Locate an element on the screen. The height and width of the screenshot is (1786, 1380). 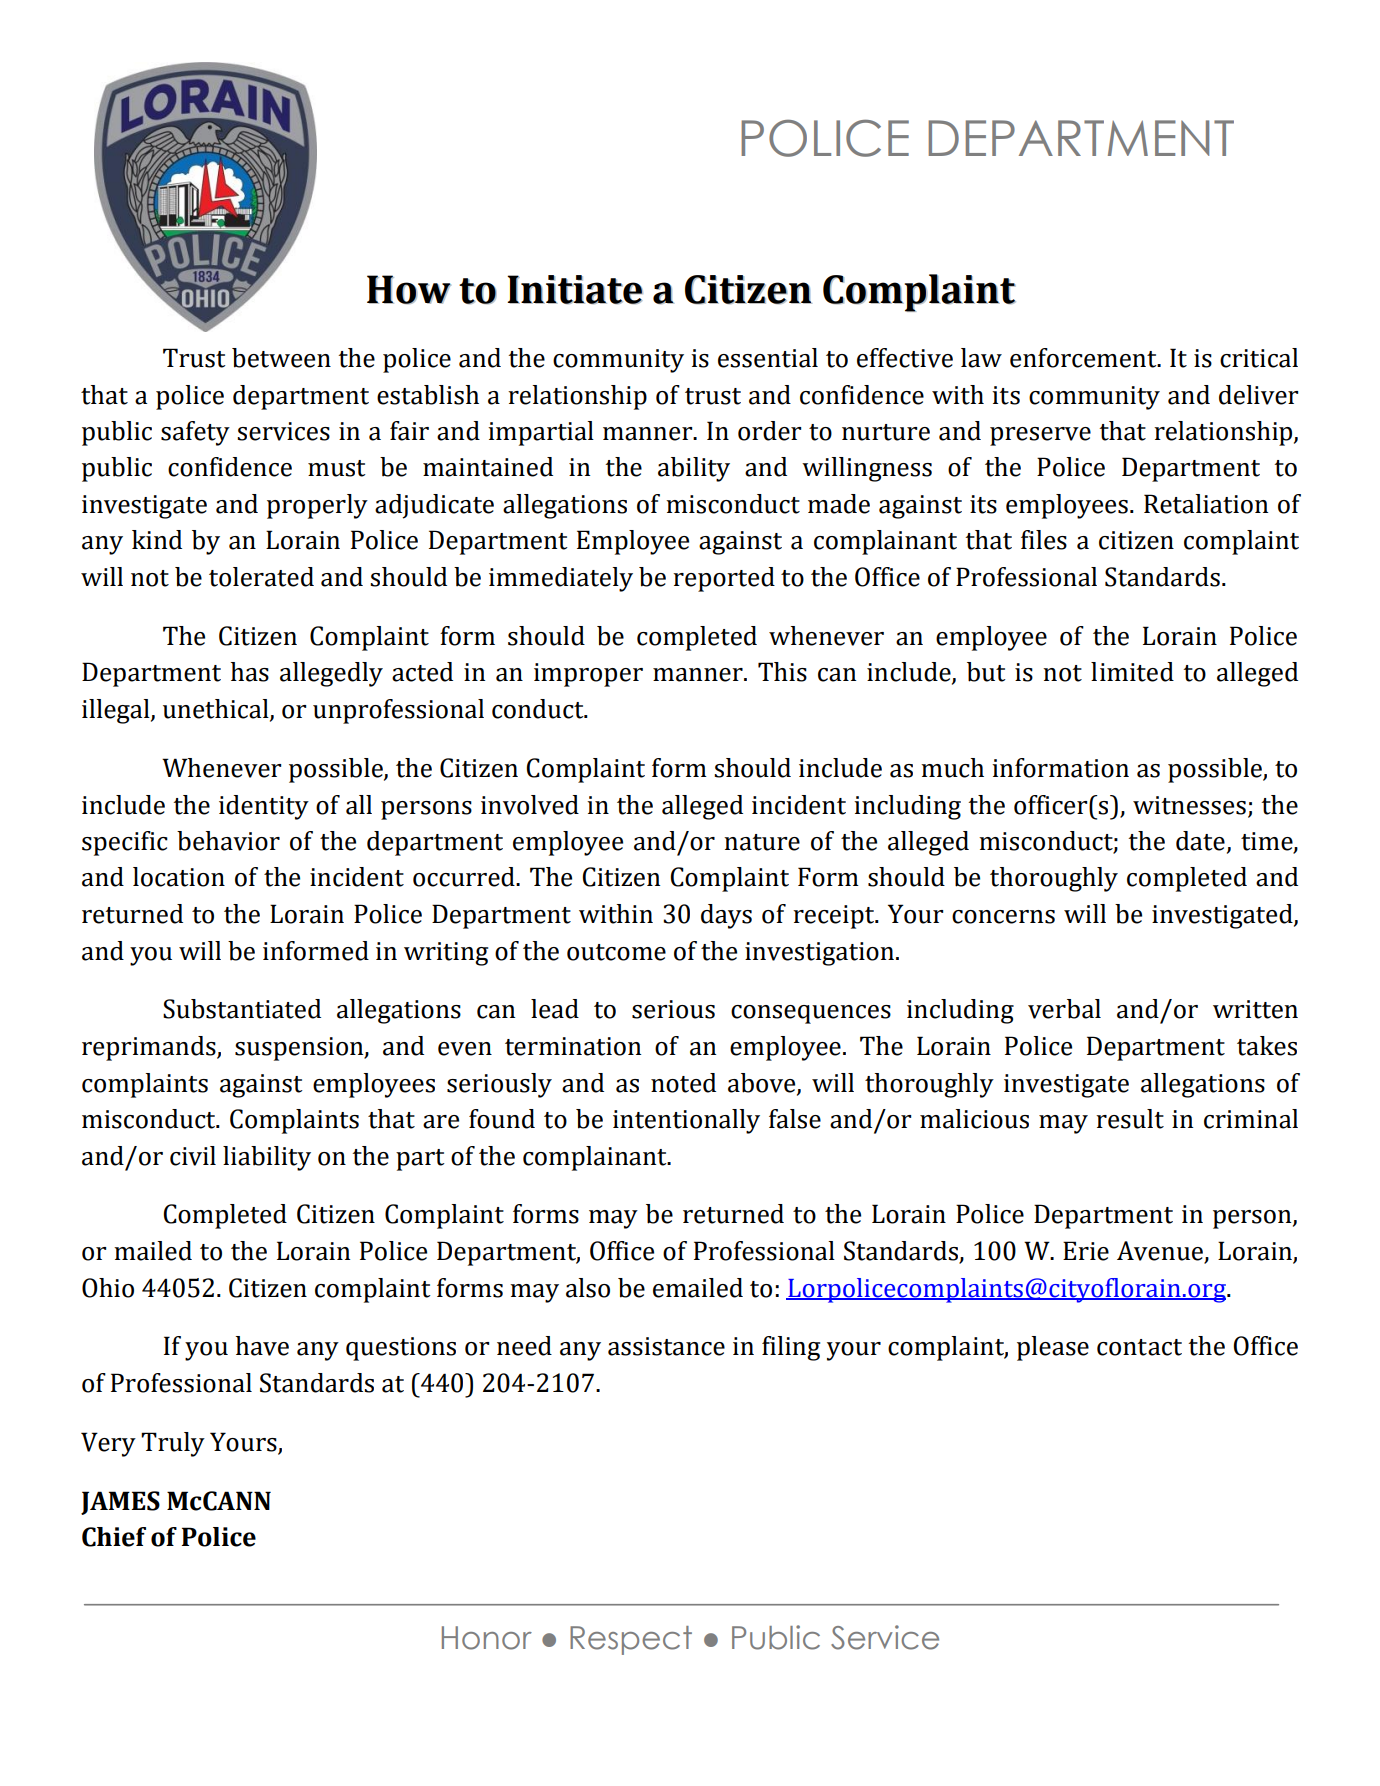
contact is located at coordinates (1139, 1347).
